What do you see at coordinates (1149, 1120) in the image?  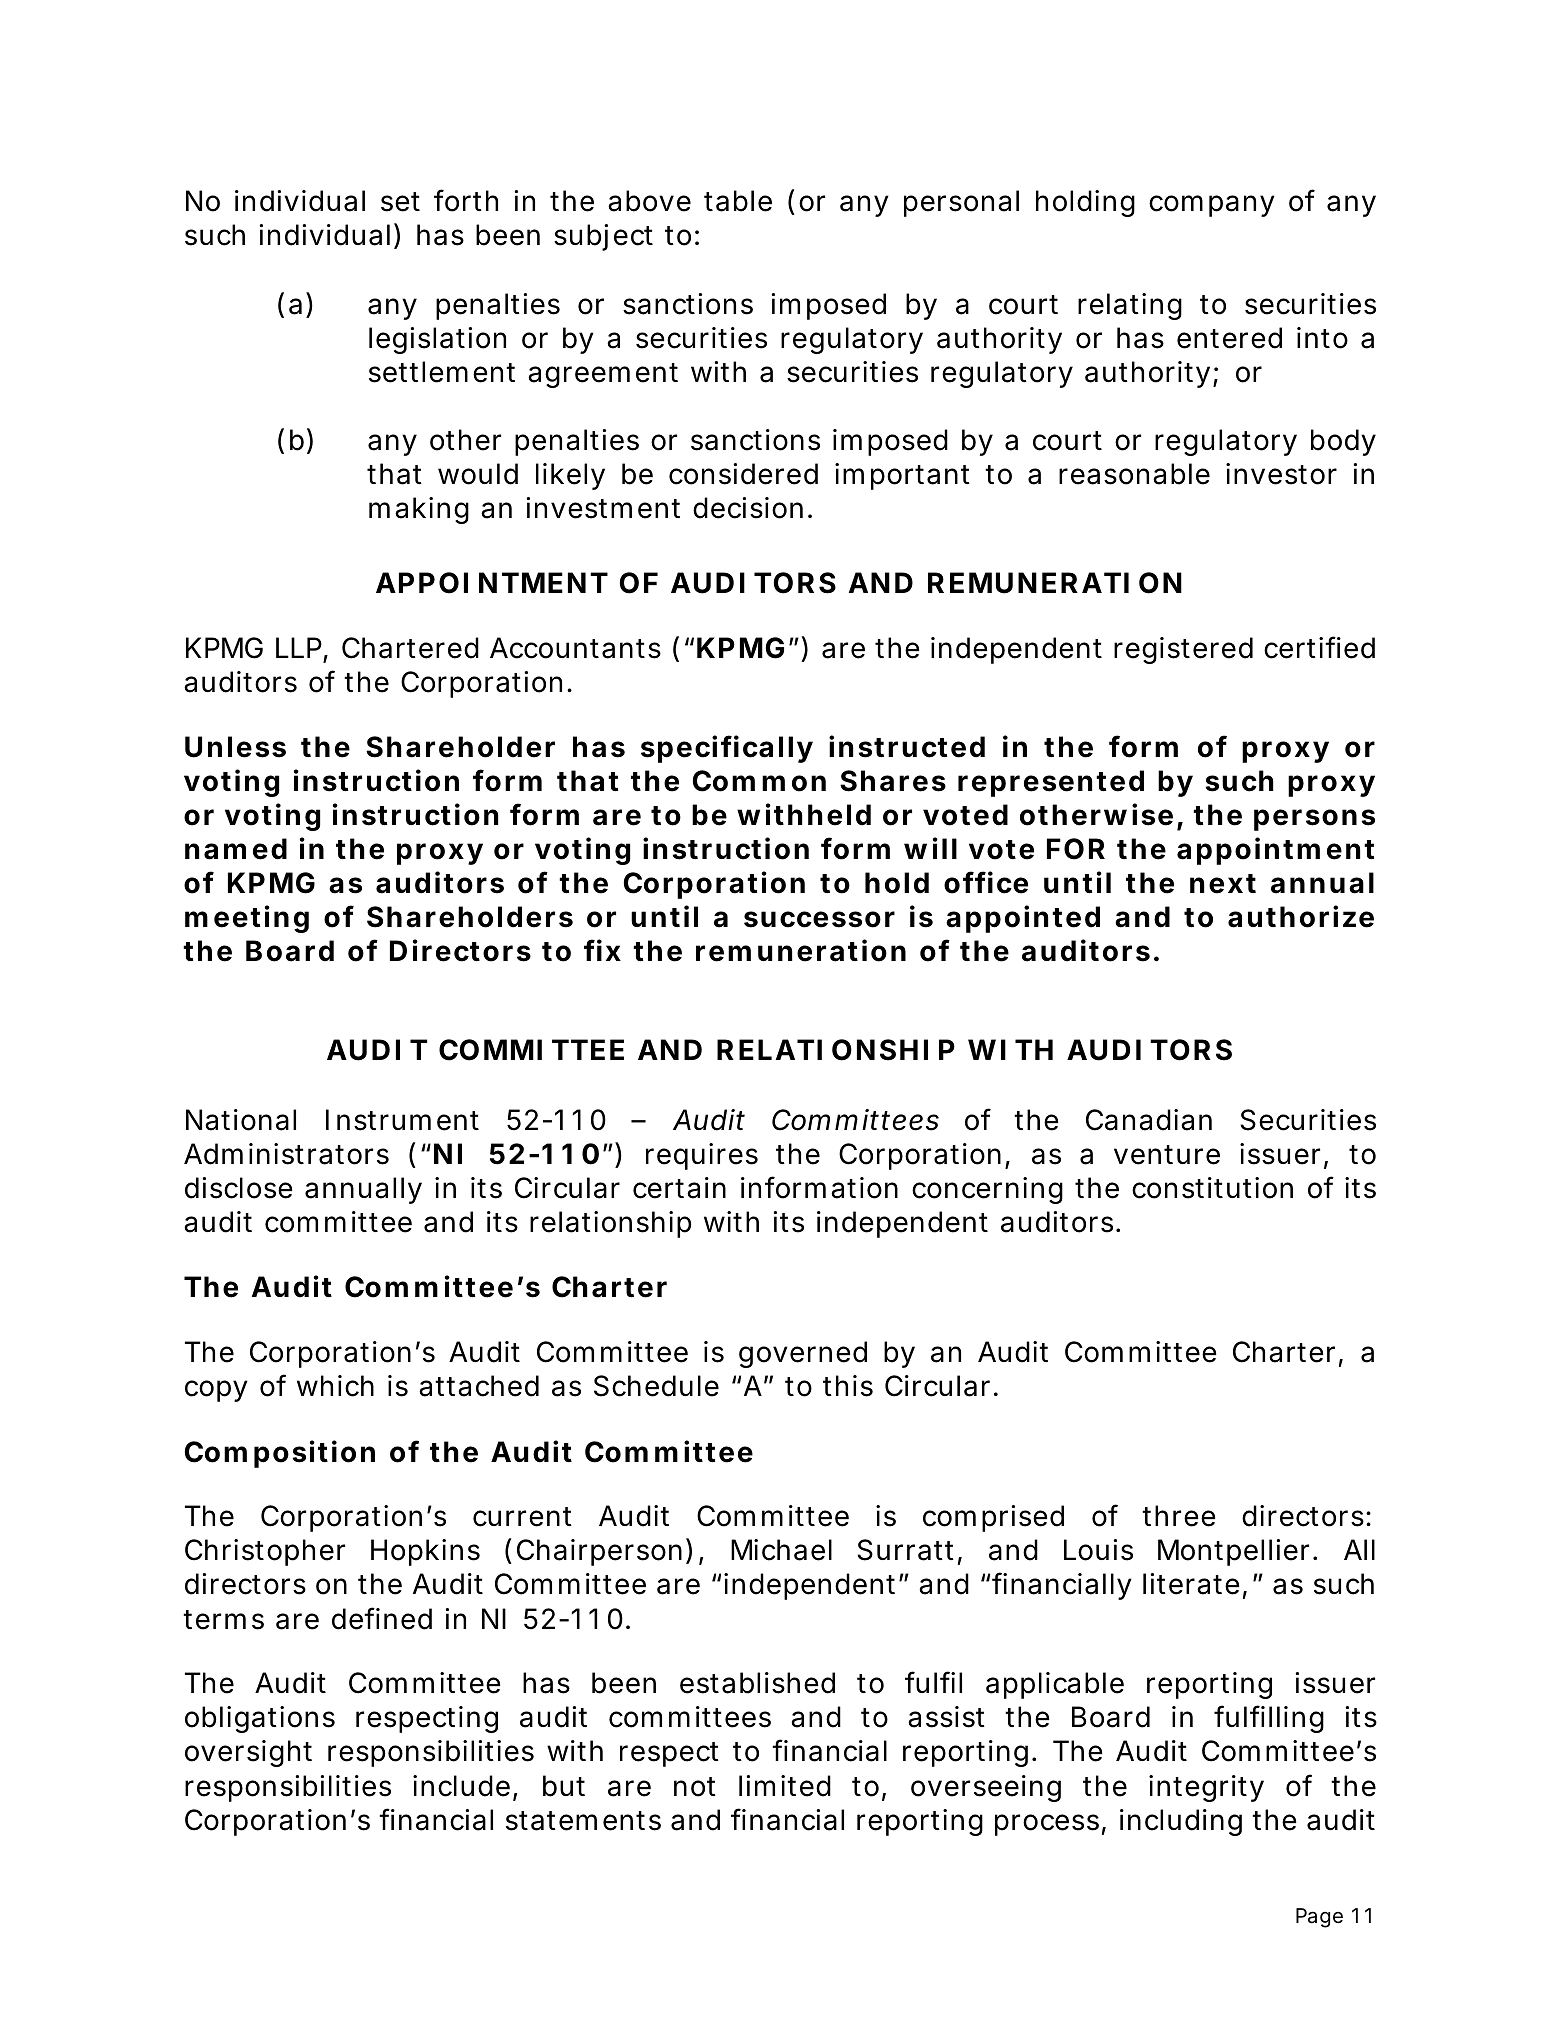 I see `Canadian` at bounding box center [1149, 1120].
